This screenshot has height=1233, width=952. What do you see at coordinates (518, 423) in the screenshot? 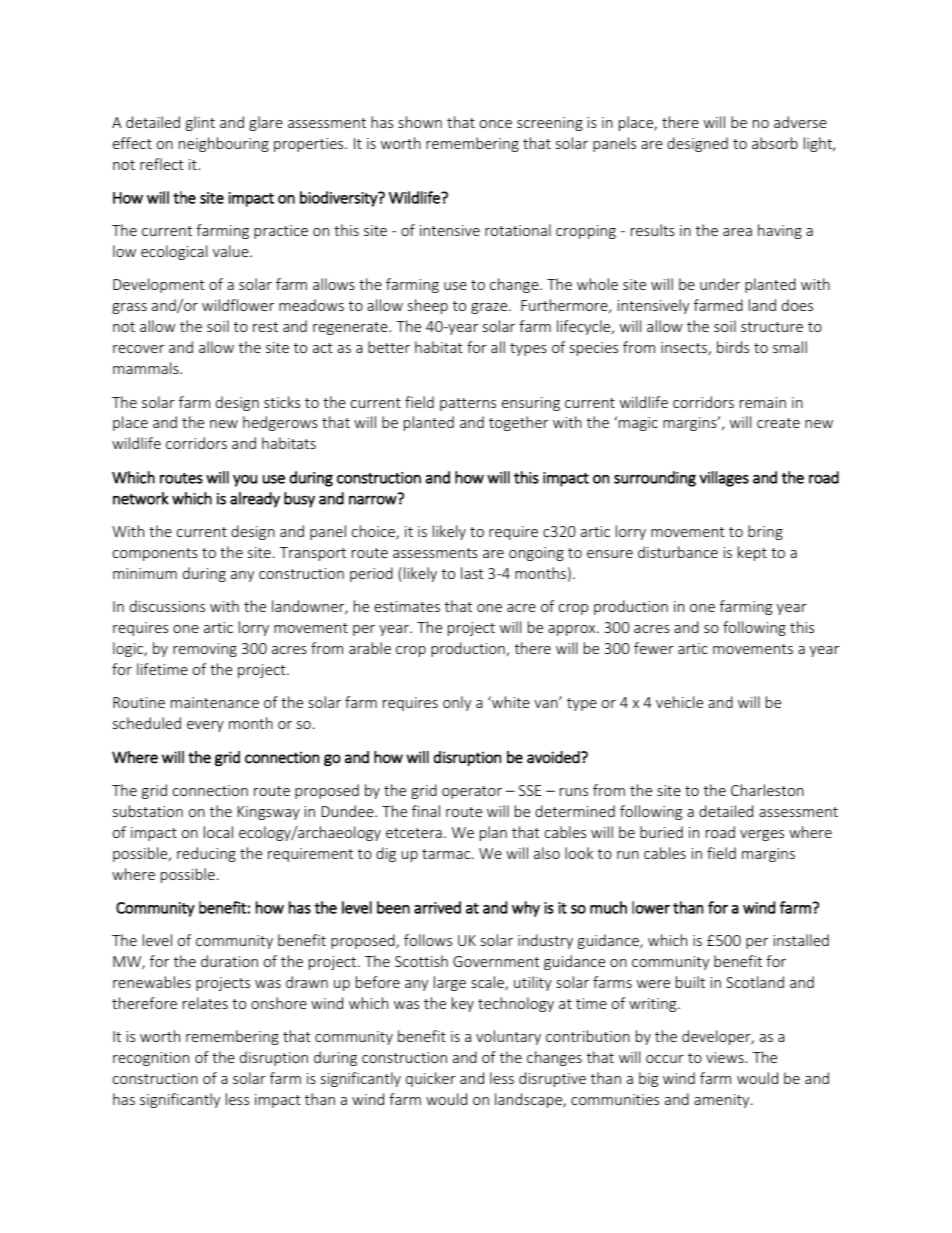
I see `together` at bounding box center [518, 423].
